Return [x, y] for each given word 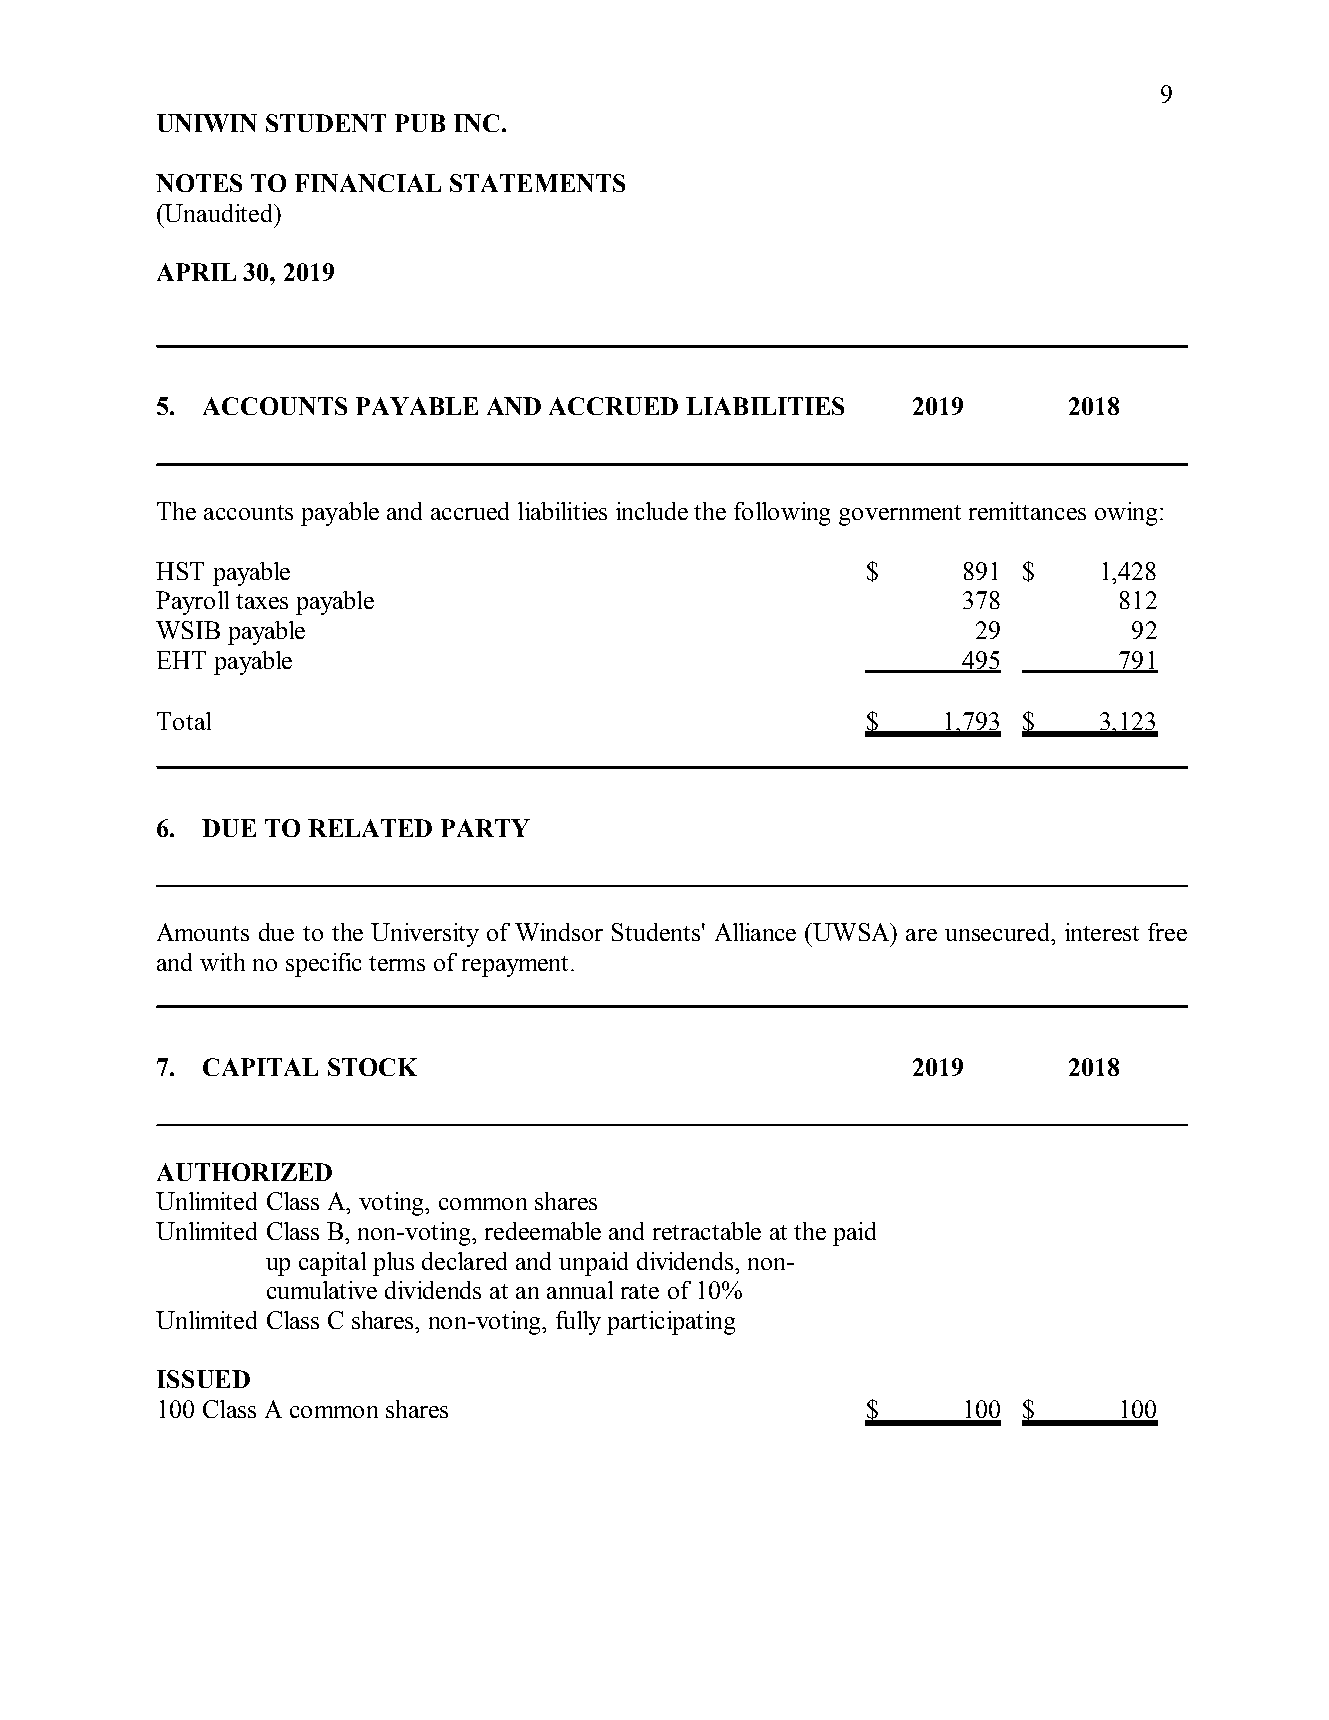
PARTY [485, 828]
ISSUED [203, 1379]
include [652, 511]
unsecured [999, 932]
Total [184, 721]
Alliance [755, 932]
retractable [707, 1231]
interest [1102, 932]
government [900, 515]
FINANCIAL [368, 183]
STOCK [372, 1067]
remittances [1027, 511]
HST [180, 571]
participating [671, 1323]
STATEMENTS [537, 183]
